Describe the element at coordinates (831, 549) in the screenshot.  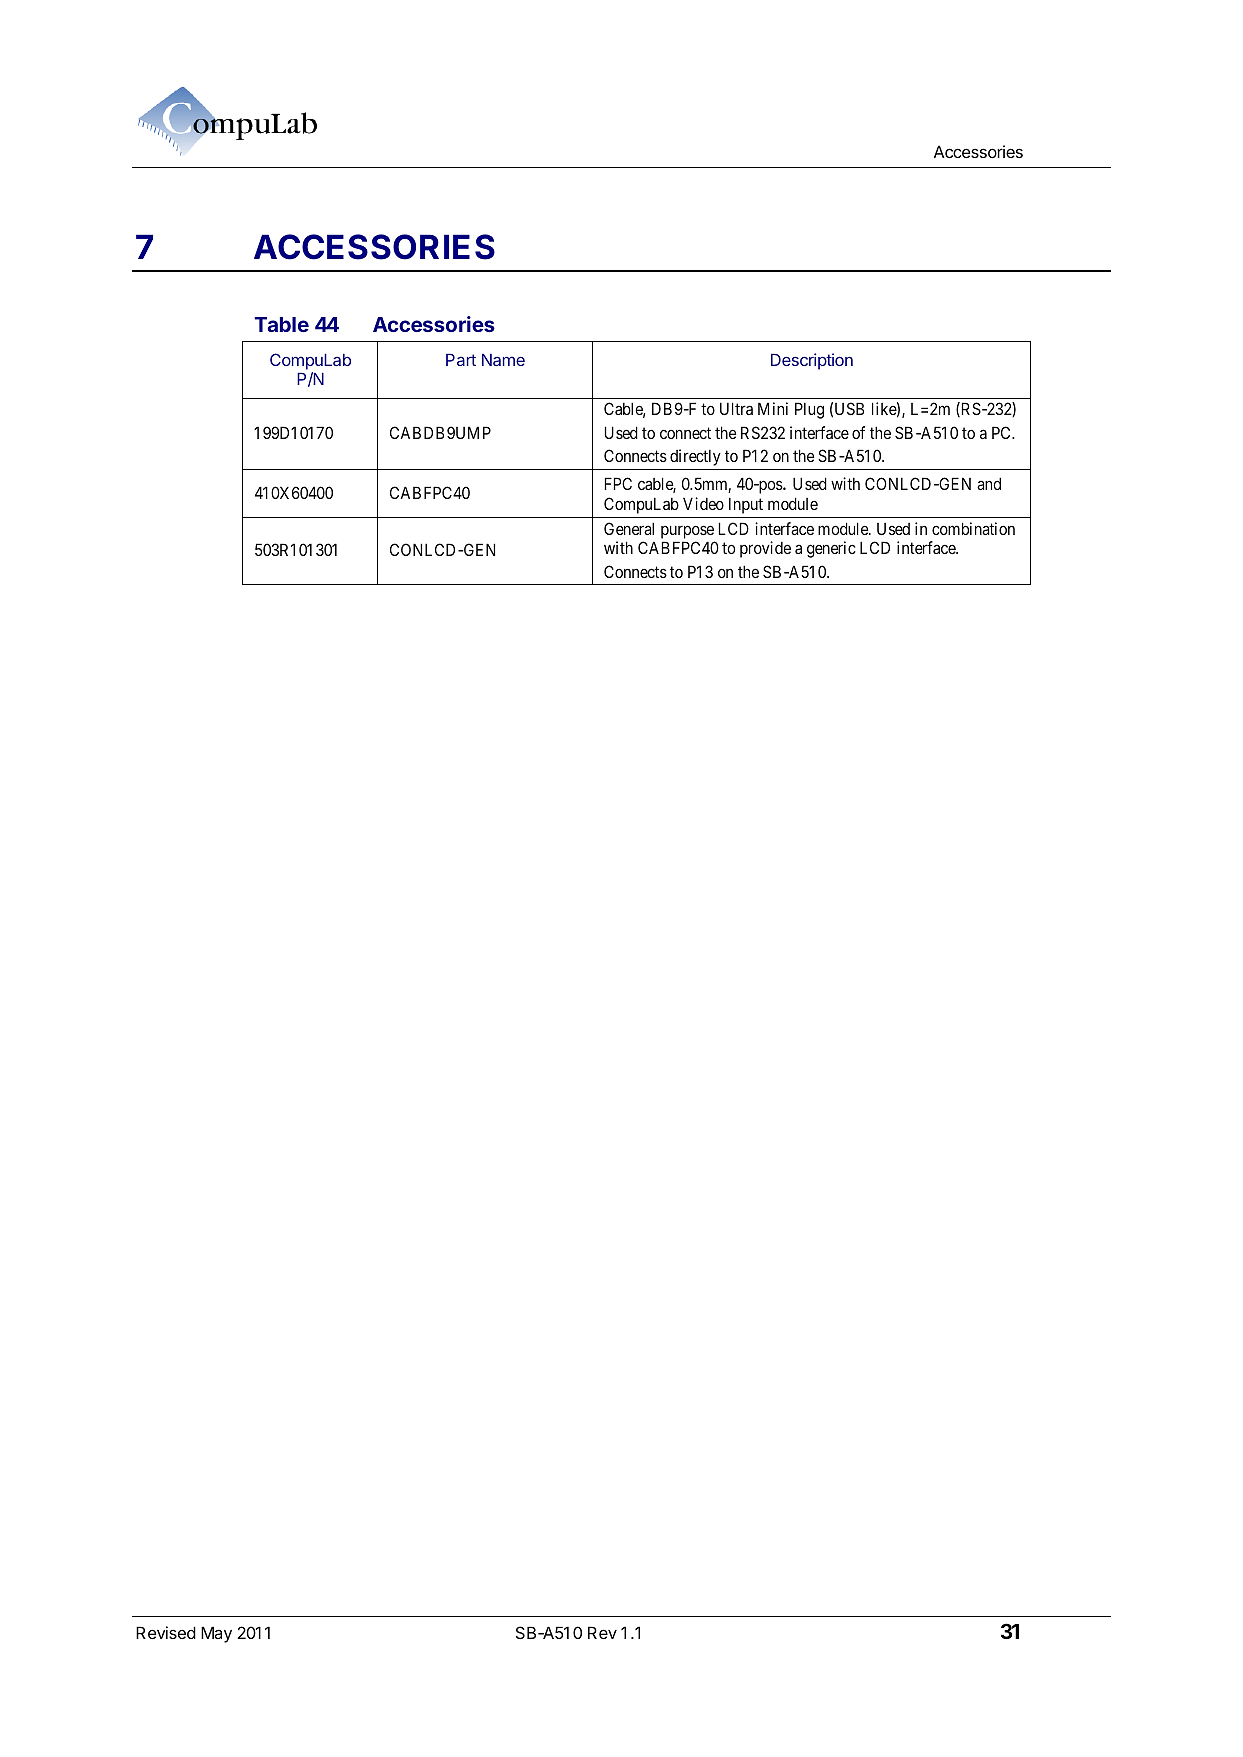
I see `generic` at that location.
